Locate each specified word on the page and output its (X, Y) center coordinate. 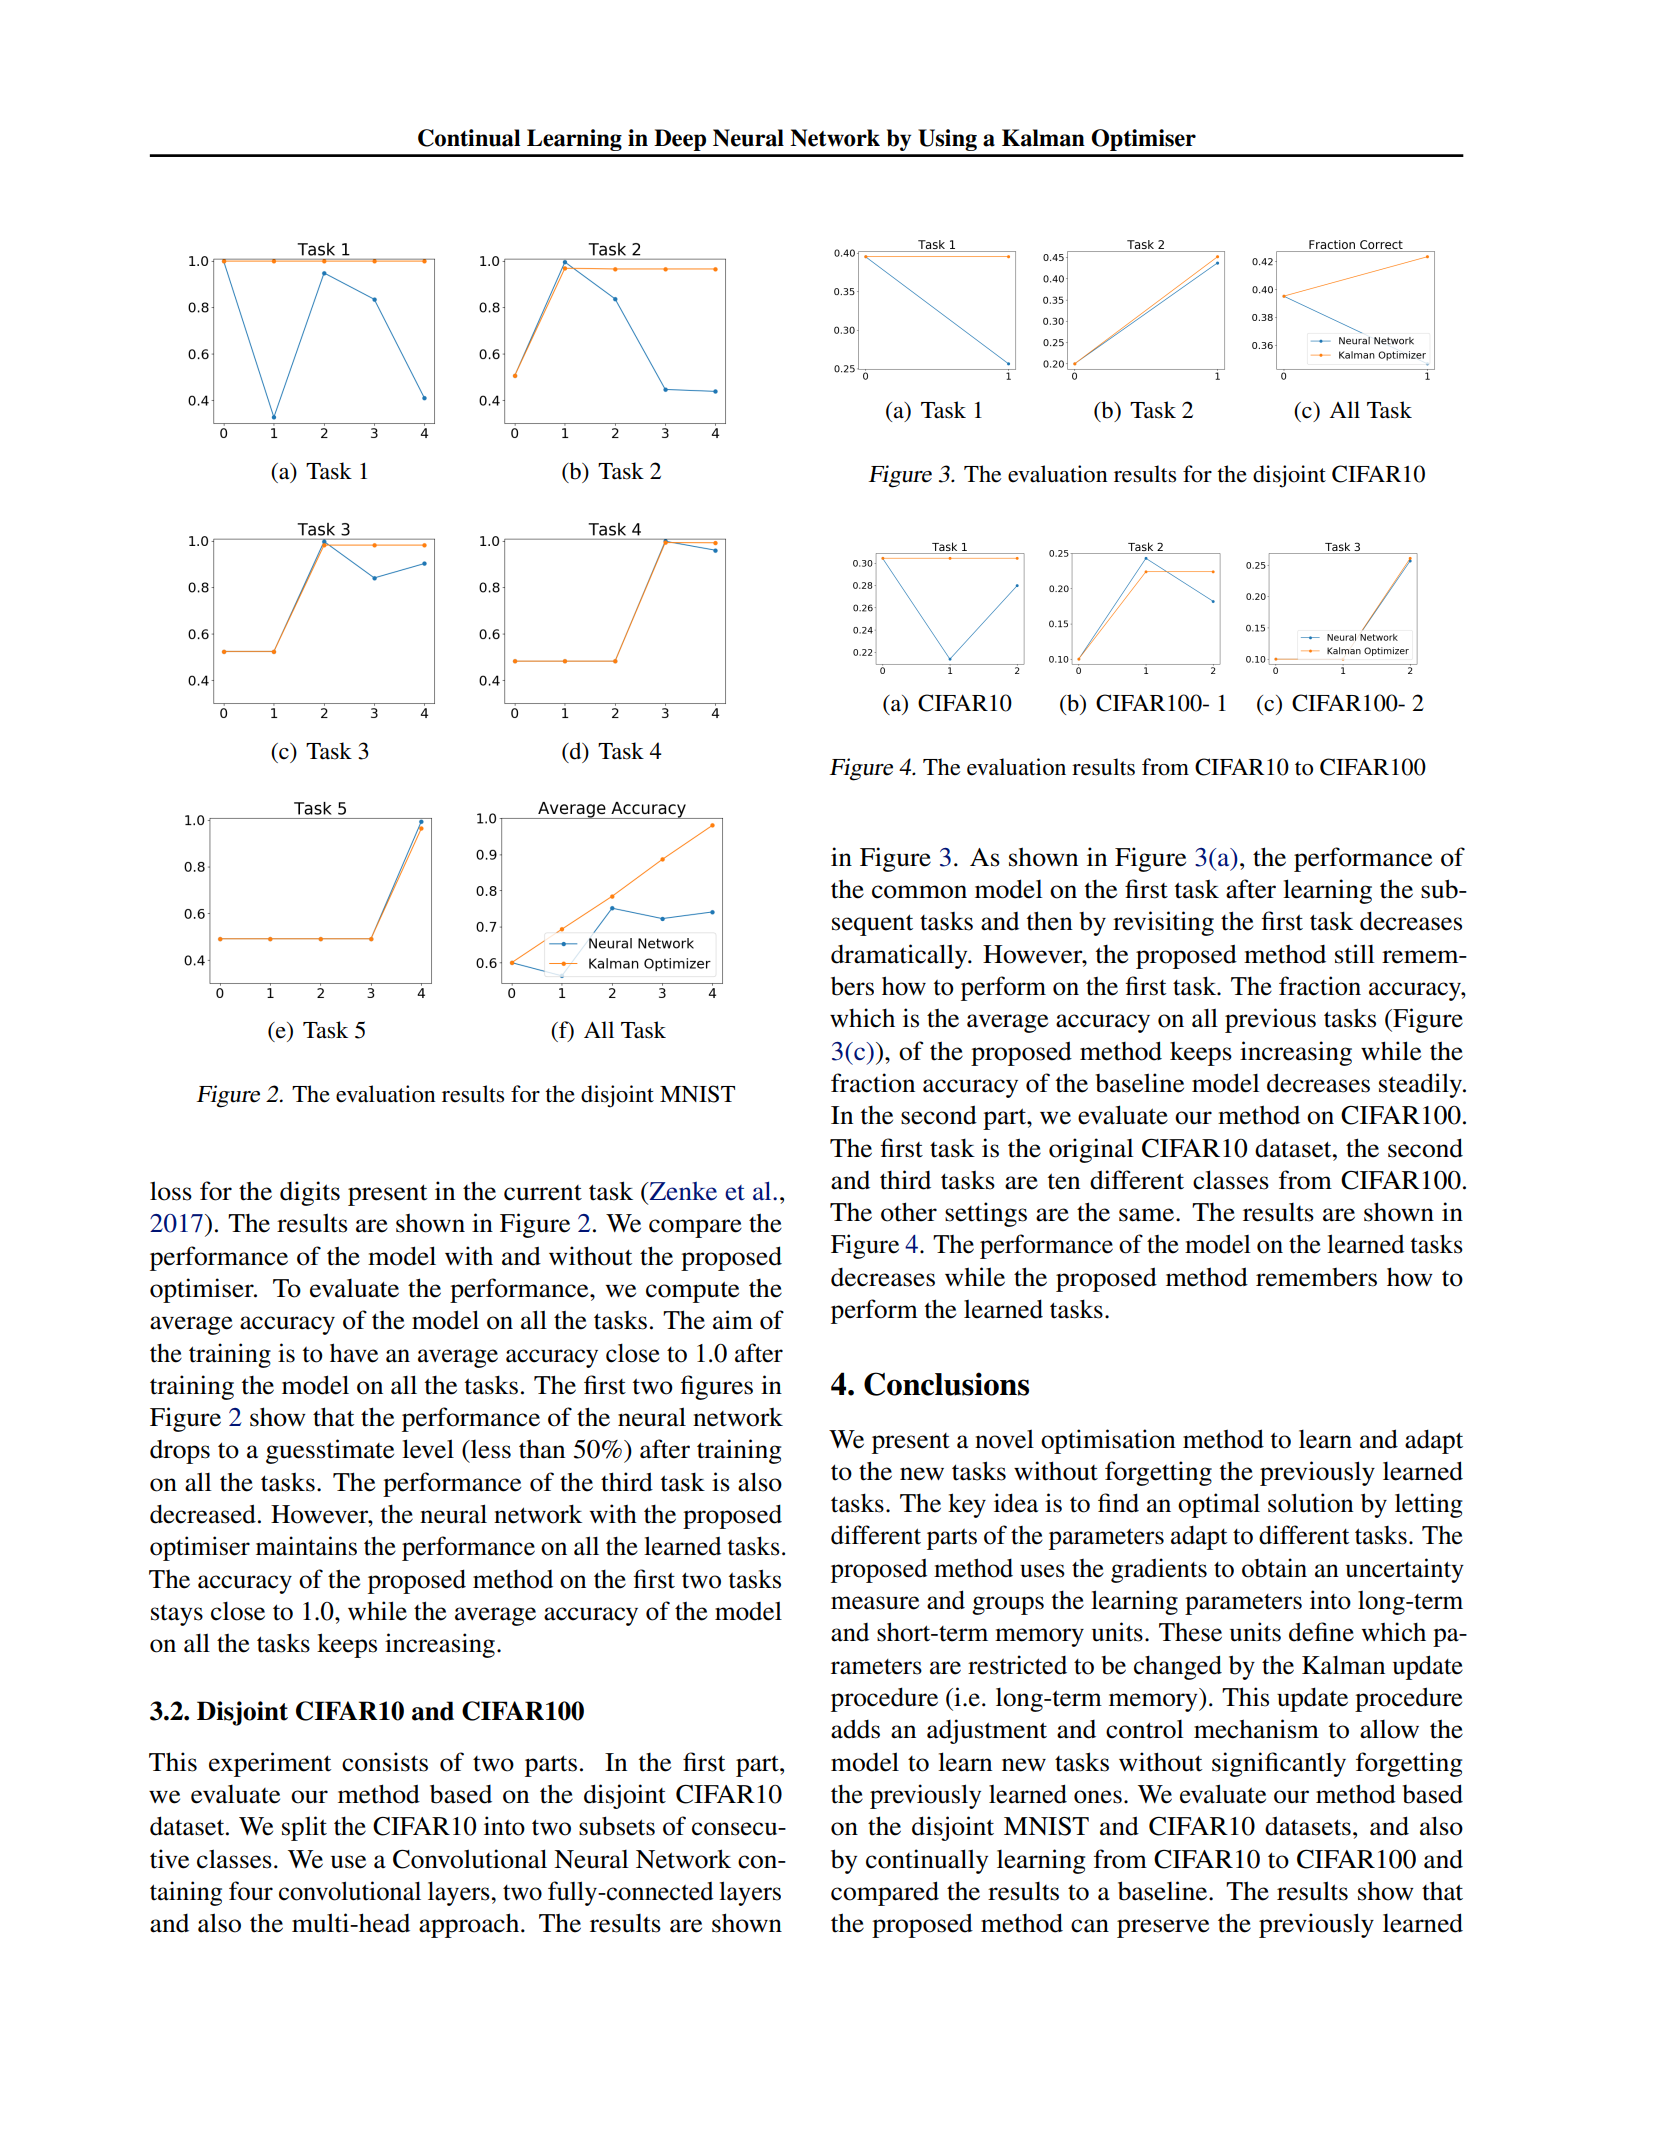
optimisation (1108, 1441)
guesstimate (330, 1451)
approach (470, 1925)
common (919, 892)
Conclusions (946, 1384)
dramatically (900, 956)
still (1355, 954)
